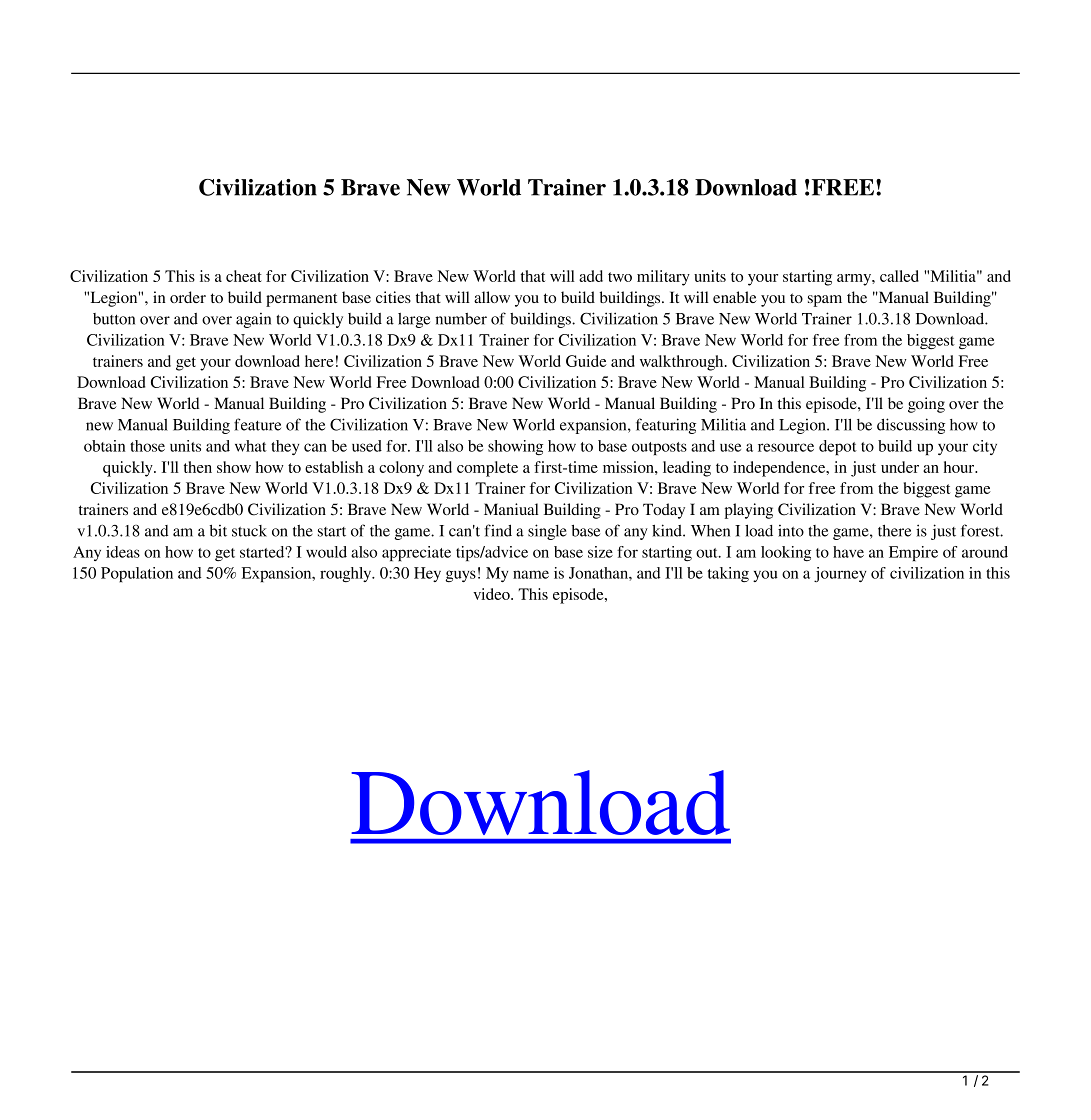 The width and height of the screenshot is (1091, 1120). I want to click on again, so click(253, 320).
